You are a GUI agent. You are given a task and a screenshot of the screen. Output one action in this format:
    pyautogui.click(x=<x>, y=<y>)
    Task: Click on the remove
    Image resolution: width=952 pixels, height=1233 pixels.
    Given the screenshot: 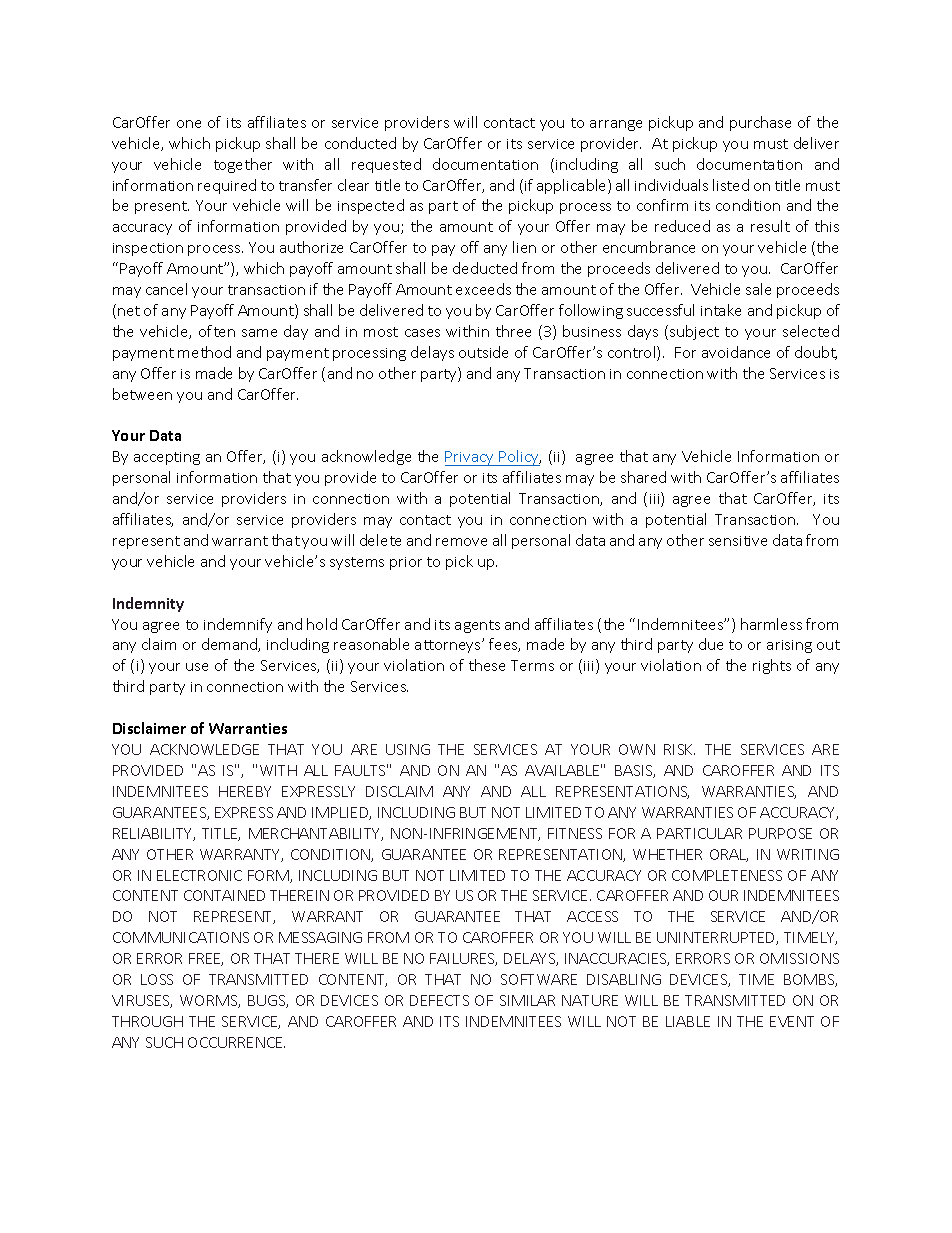 What is the action you would take?
    pyautogui.click(x=461, y=542)
